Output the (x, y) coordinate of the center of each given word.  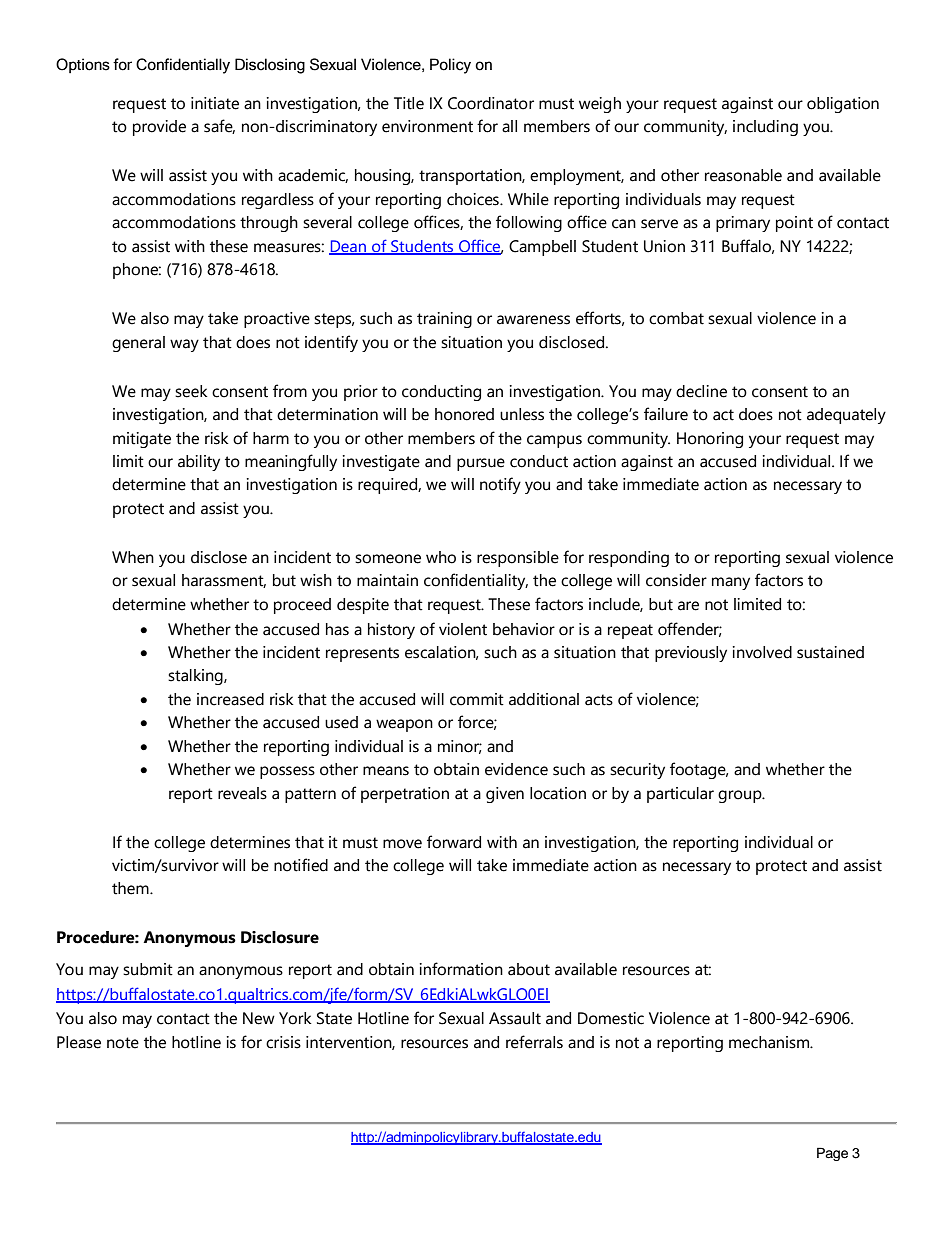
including (765, 128)
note (123, 1043)
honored (464, 414)
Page (832, 1154)
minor (460, 747)
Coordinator (491, 103)
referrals (534, 1042)
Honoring (710, 440)
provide (159, 128)
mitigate (142, 440)
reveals (242, 793)
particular (680, 795)
